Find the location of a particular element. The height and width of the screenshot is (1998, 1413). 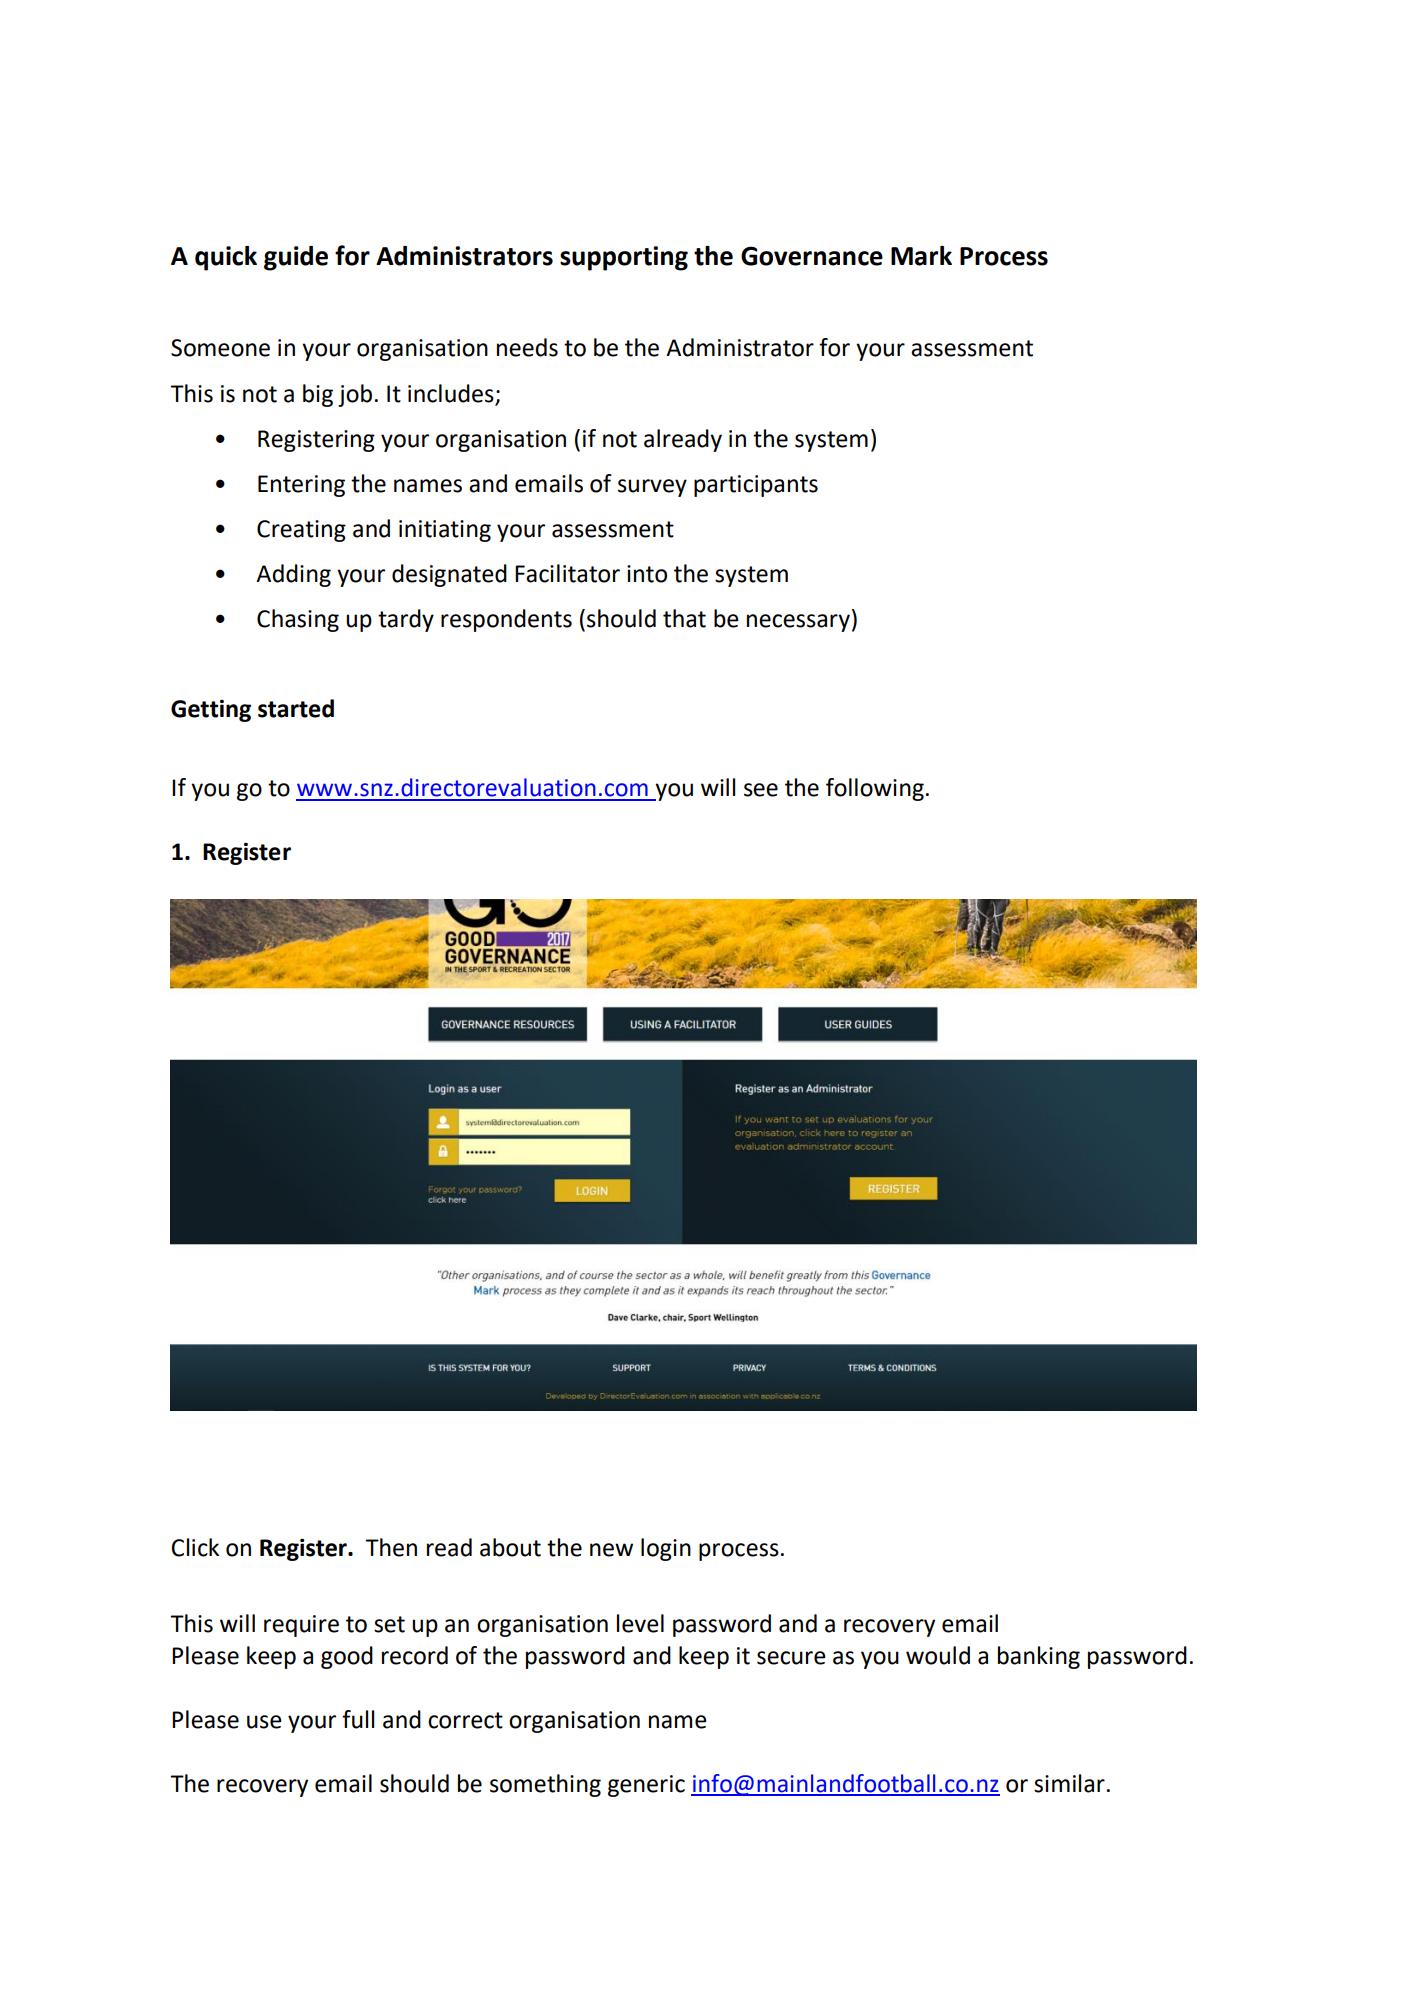

following is located at coordinates (875, 789).
